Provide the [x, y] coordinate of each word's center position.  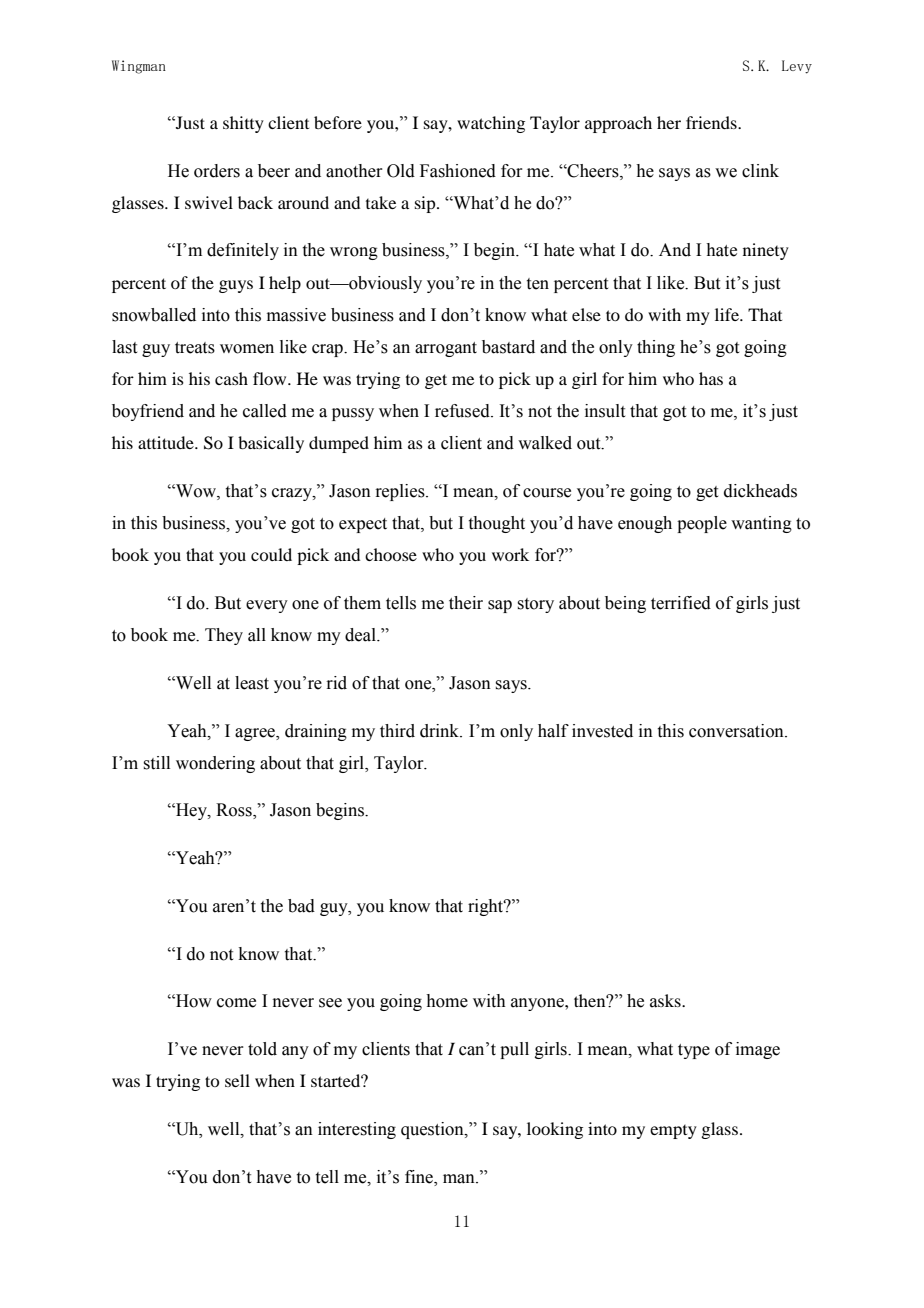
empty [673, 1132]
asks [666, 1001]
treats [195, 348]
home [447, 1001]
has [711, 378]
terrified [681, 603]
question [433, 1130]
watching [491, 124]
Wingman [139, 67]
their [466, 603]
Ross [235, 811]
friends [712, 122]
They [224, 636]
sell [237, 1080]
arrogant [446, 349]
